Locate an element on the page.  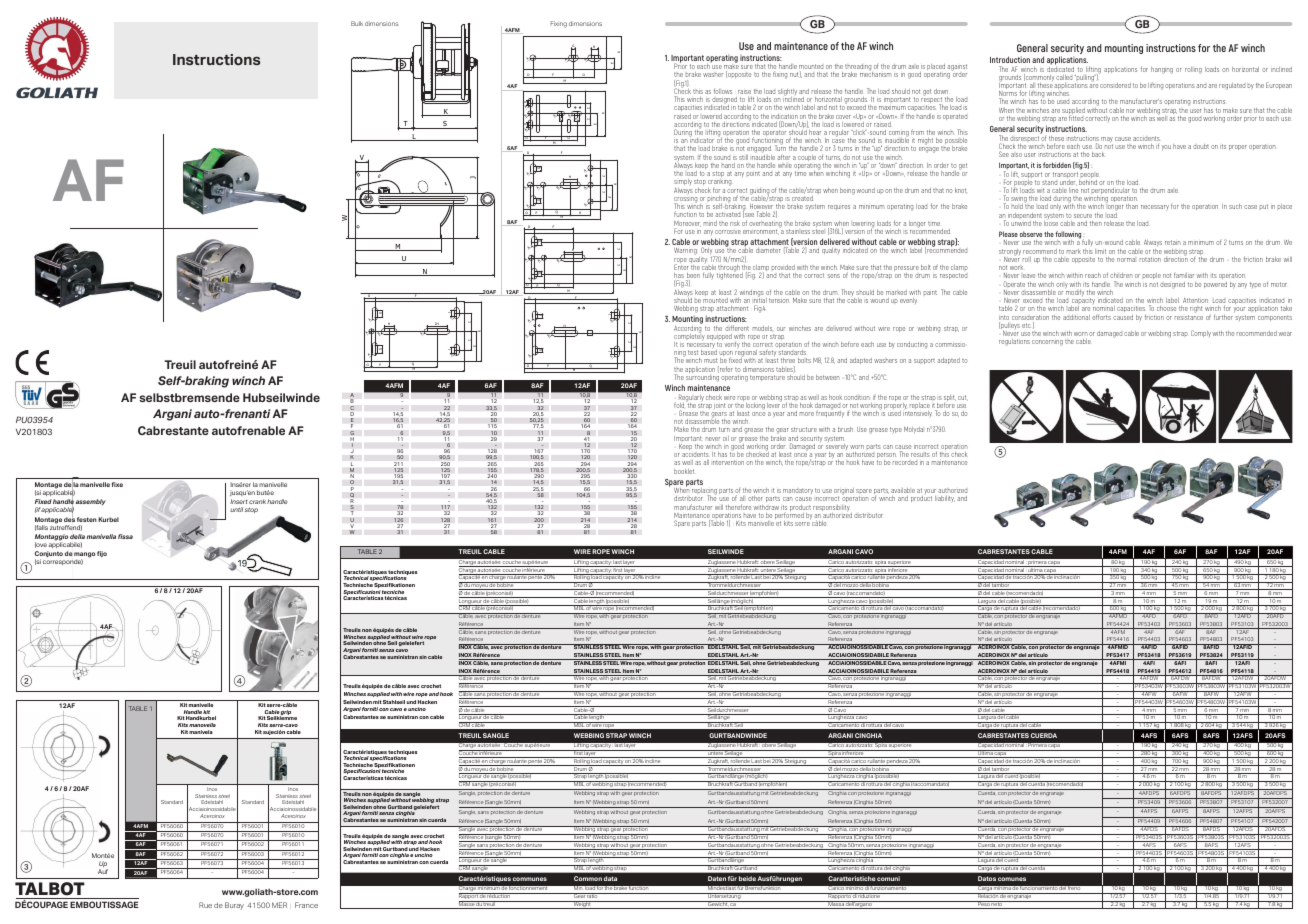
booklet is located at coordinates (684, 471).
